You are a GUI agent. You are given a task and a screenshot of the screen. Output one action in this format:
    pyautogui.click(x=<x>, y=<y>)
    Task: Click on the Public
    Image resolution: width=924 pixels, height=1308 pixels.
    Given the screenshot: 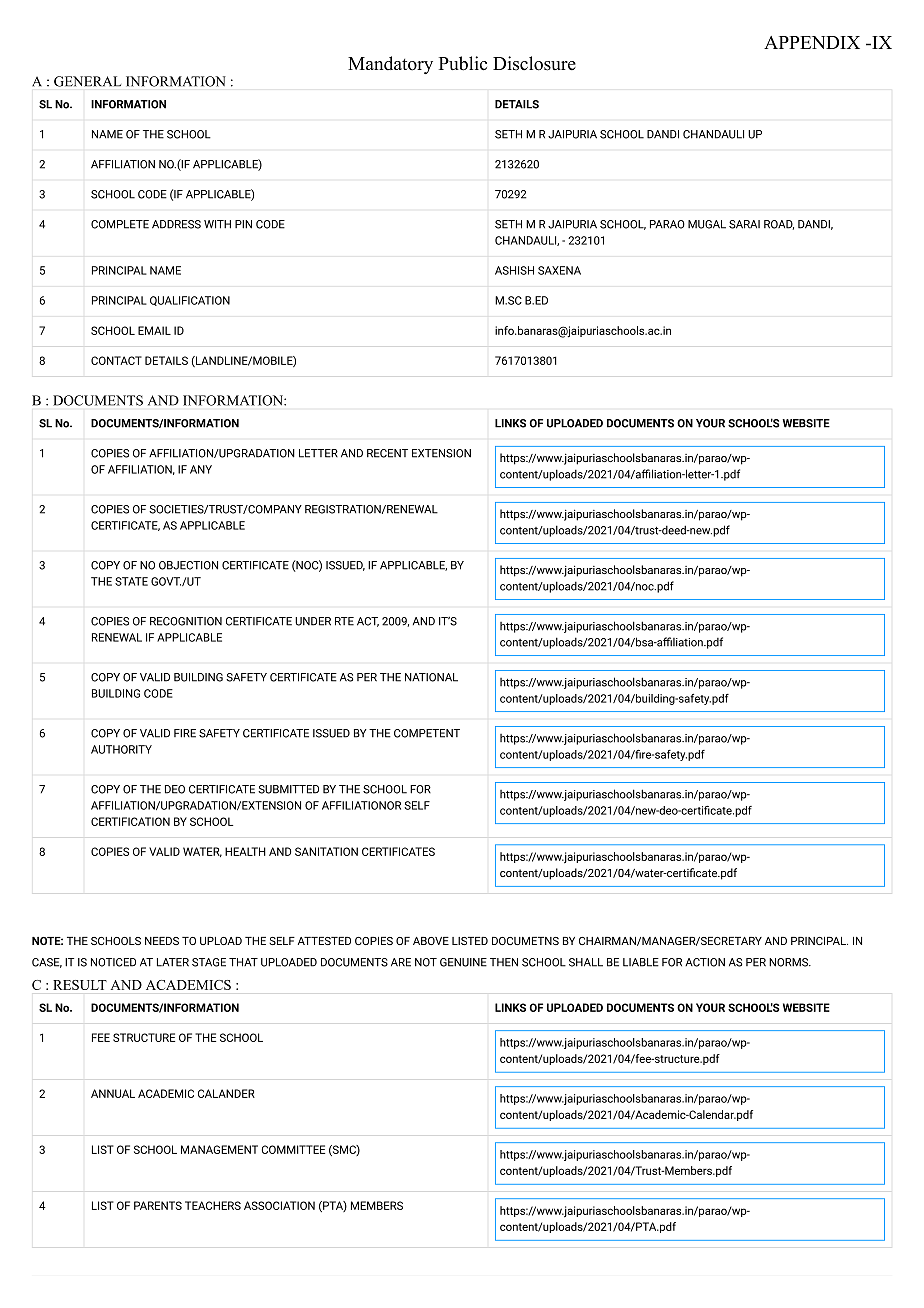 What is the action you would take?
    pyautogui.click(x=463, y=63)
